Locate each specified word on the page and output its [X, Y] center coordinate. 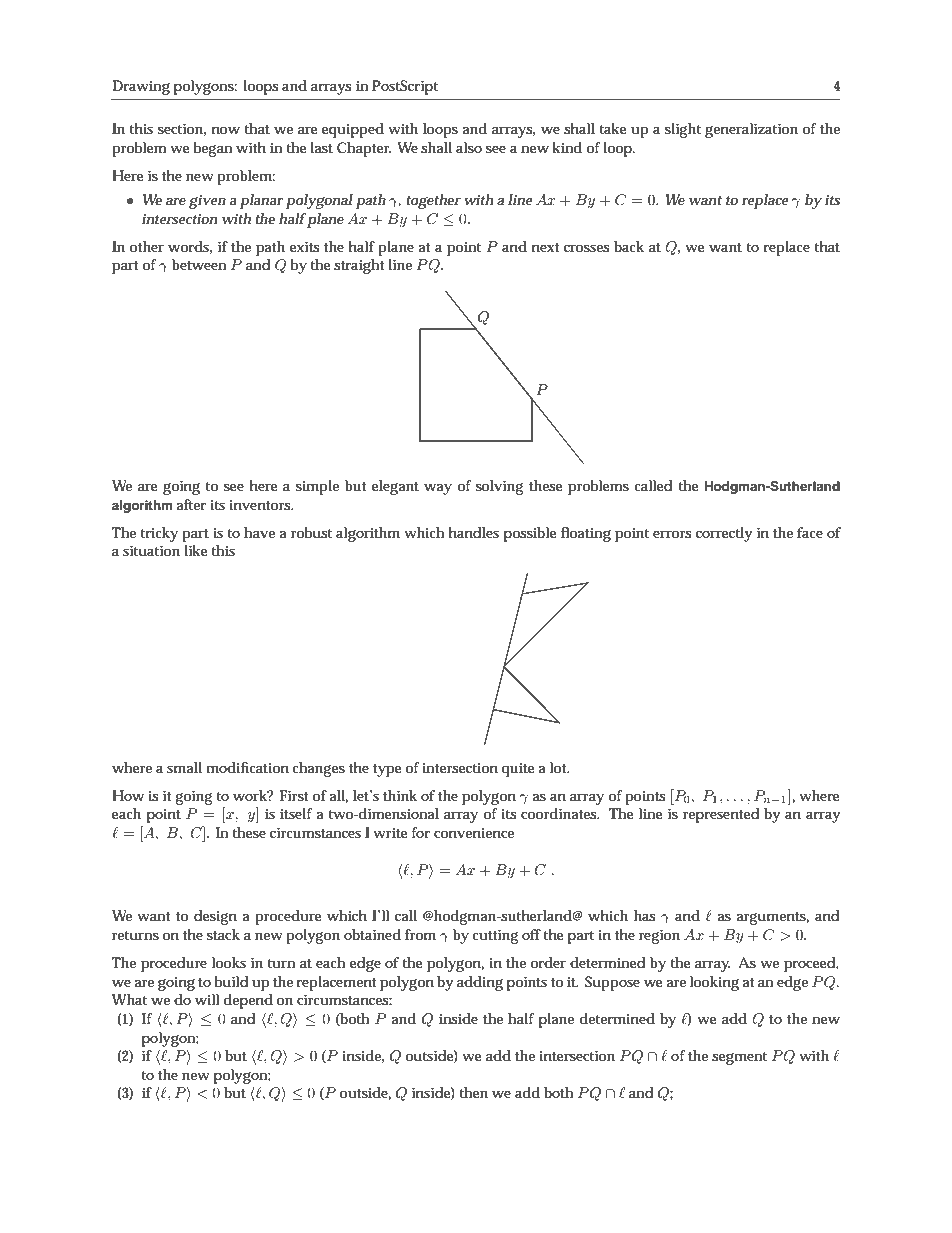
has [644, 915]
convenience [474, 833]
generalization [751, 130]
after [191, 504]
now [226, 130]
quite [517, 770]
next [545, 247]
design [215, 917]
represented [721, 815]
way [438, 489]
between [199, 264]
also [469, 147]
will [207, 999]
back [629, 246]
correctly [724, 534]
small [184, 767]
